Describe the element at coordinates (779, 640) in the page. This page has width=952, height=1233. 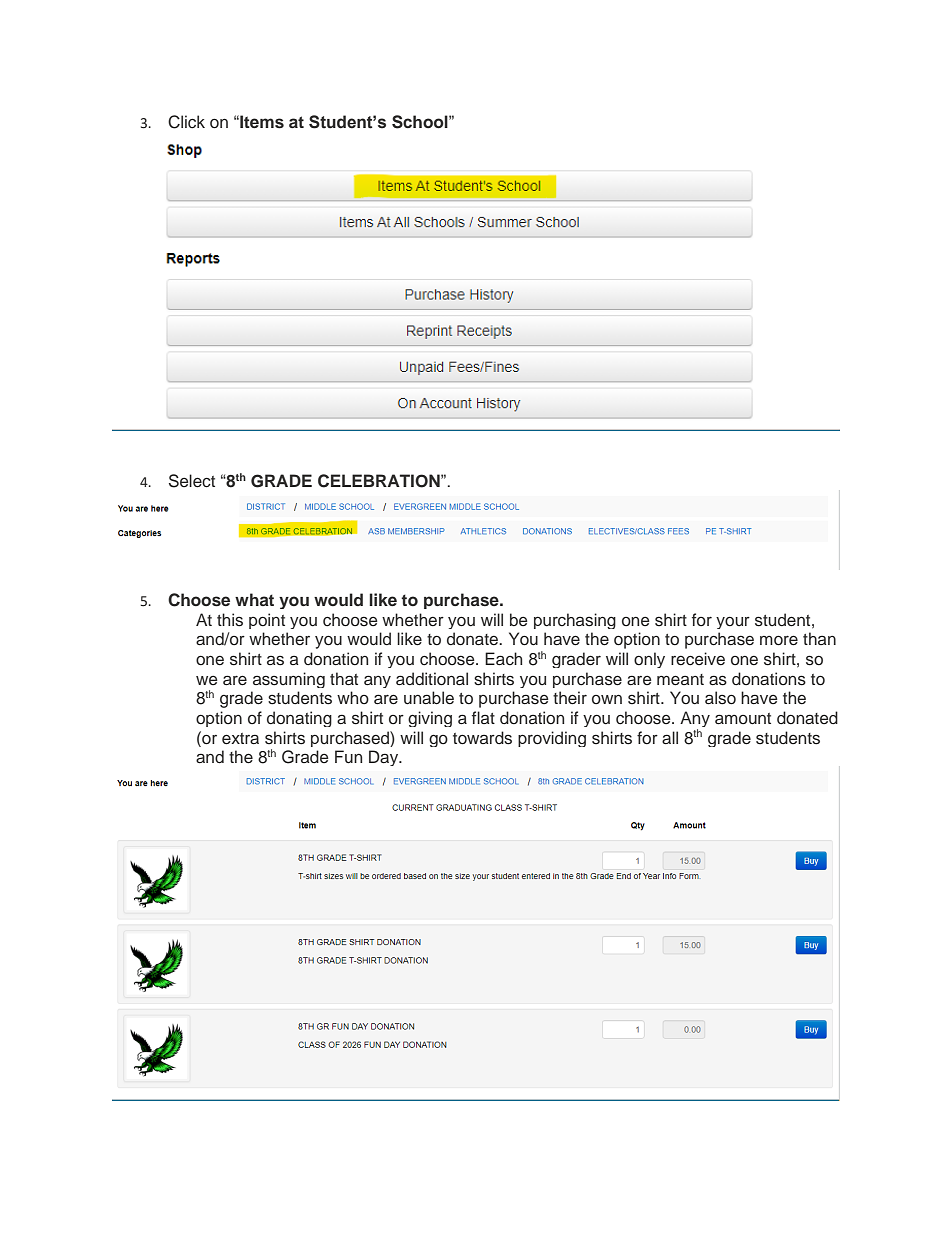
I see `more` at that location.
